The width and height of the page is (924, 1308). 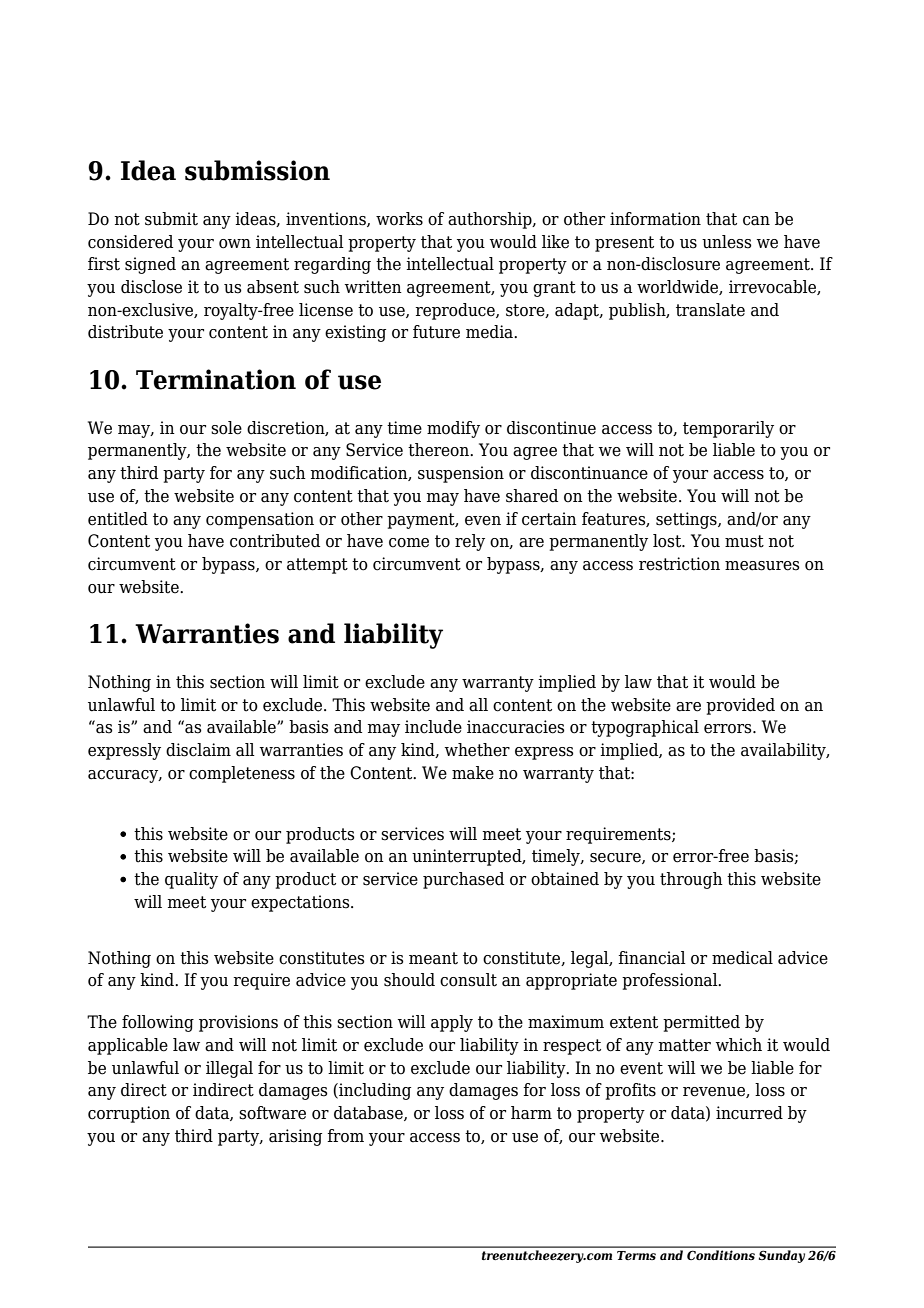 What do you see at coordinates (687, 520) in the page?
I see `settings` at bounding box center [687, 520].
